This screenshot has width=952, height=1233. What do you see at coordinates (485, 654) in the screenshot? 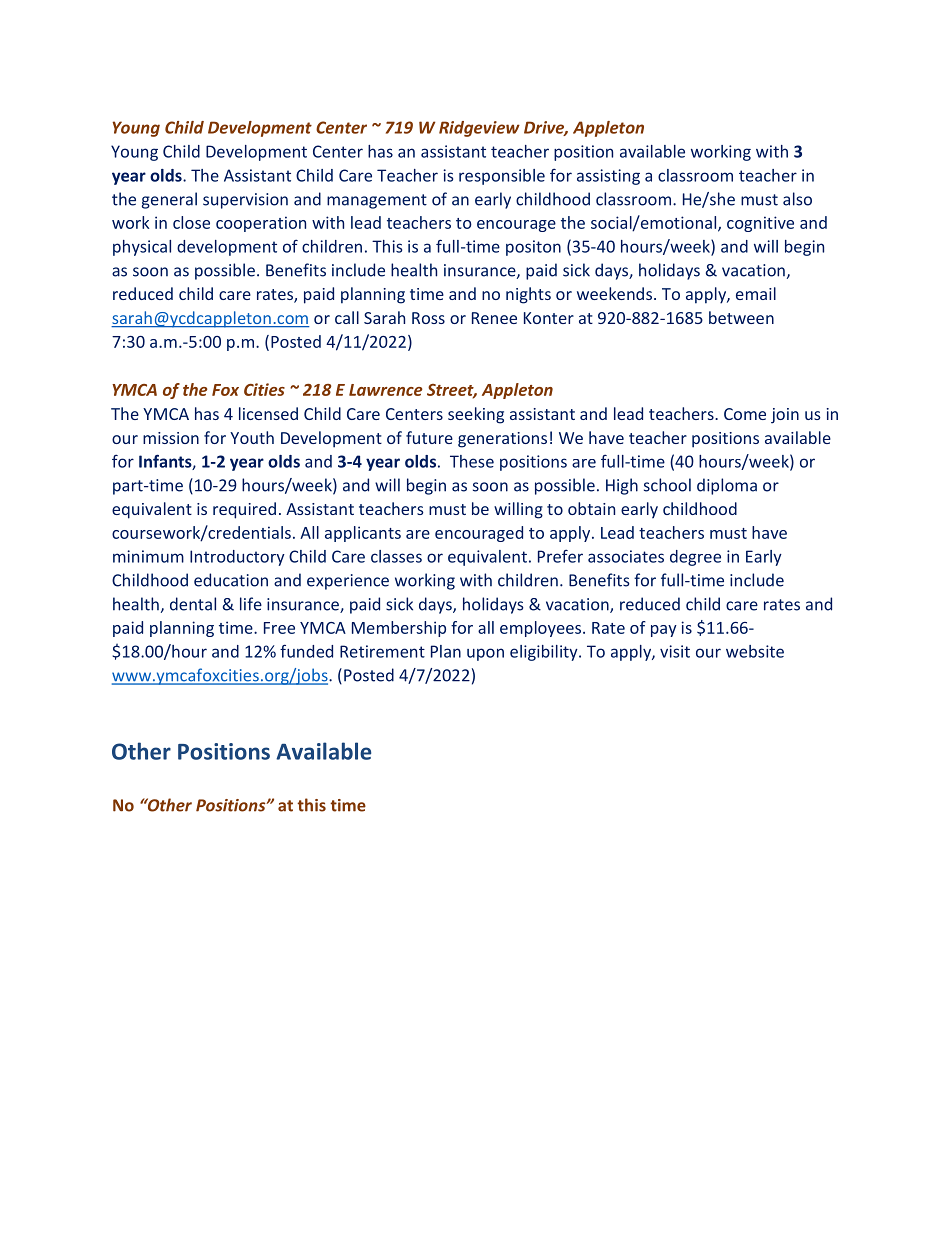
I see `upon` at bounding box center [485, 654].
